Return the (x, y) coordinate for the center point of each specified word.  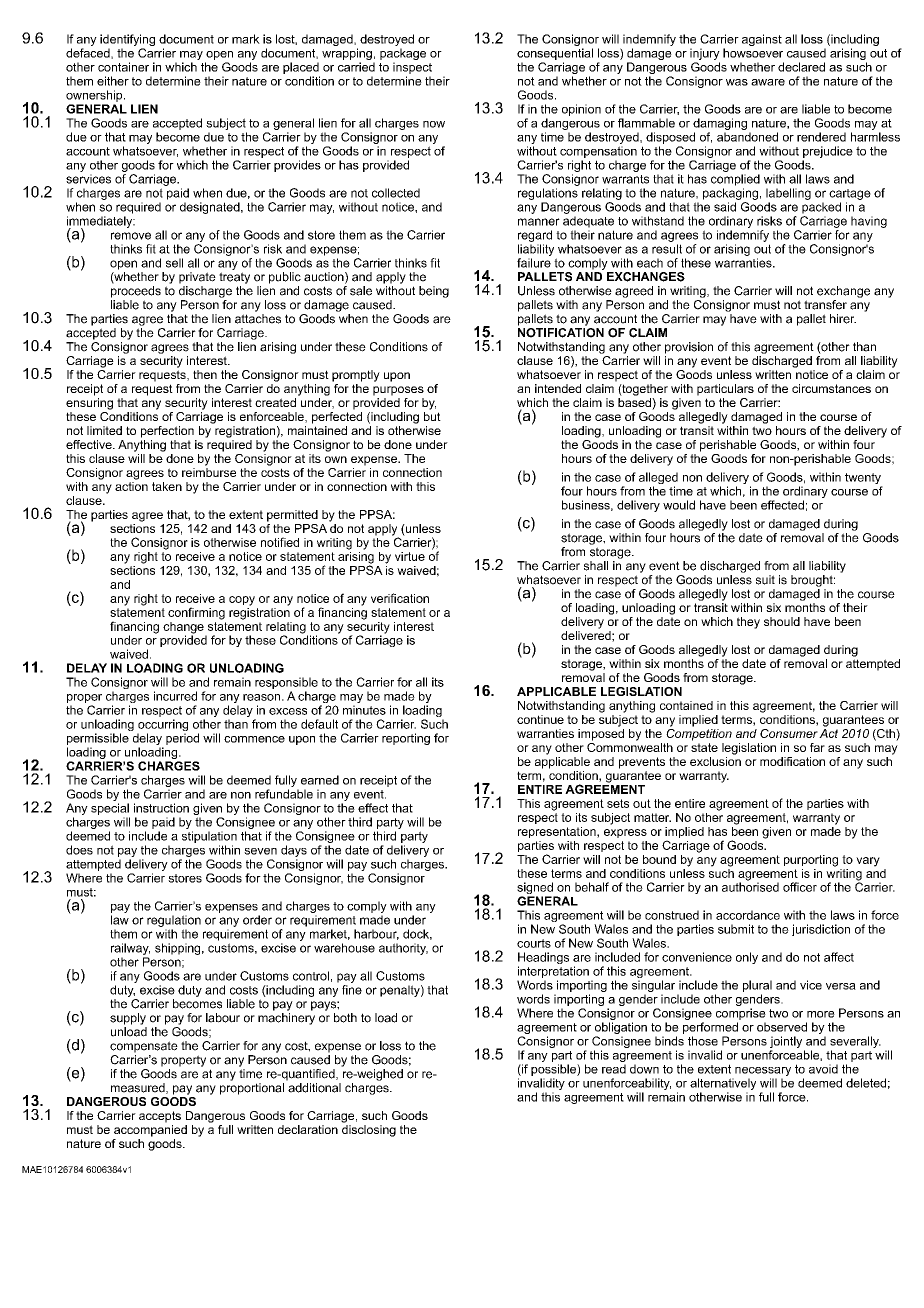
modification (792, 761)
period (182, 739)
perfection (167, 432)
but (432, 416)
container (123, 67)
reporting (406, 739)
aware (768, 82)
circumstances (831, 388)
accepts (160, 1117)
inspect (412, 68)
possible (554, 1070)
